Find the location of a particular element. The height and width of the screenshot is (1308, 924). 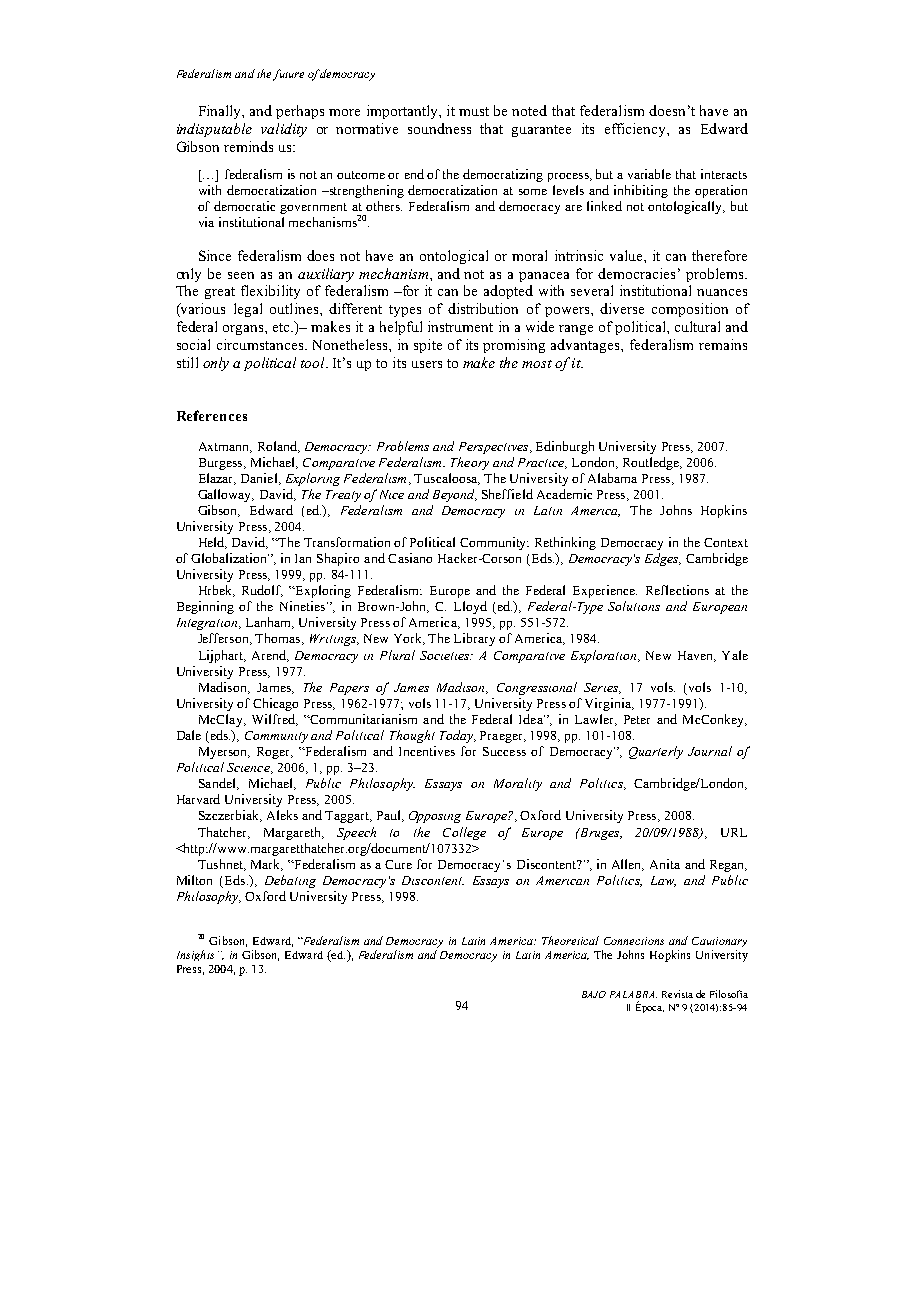

efficiency is located at coordinates (636, 130).
